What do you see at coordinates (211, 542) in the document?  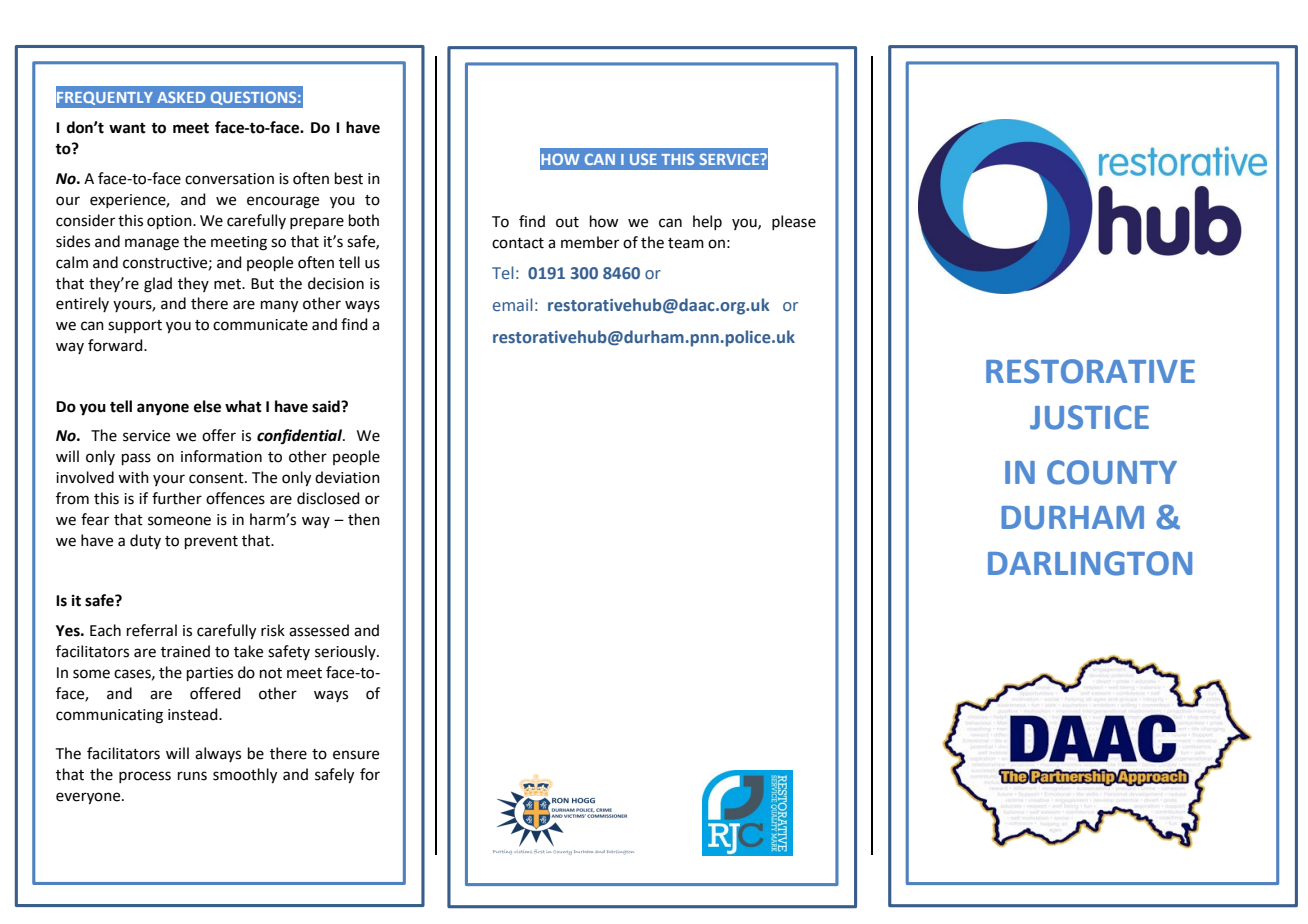 I see `prevent` at bounding box center [211, 542].
